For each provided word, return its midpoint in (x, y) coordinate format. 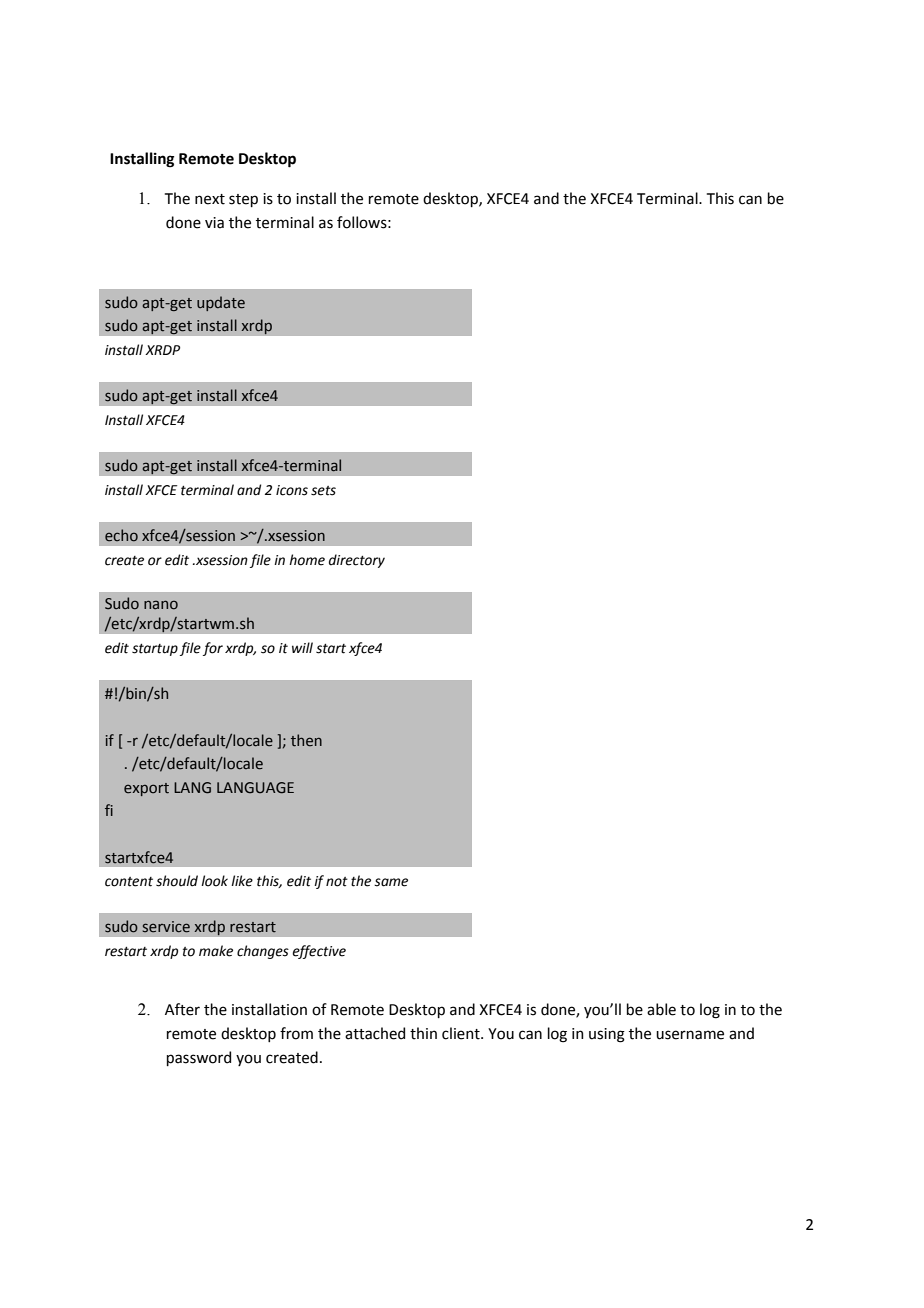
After (182, 1009)
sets (323, 491)
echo (121, 535)
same (391, 882)
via (214, 223)
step (243, 200)
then (306, 740)
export (146, 789)
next (210, 199)
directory (357, 561)
